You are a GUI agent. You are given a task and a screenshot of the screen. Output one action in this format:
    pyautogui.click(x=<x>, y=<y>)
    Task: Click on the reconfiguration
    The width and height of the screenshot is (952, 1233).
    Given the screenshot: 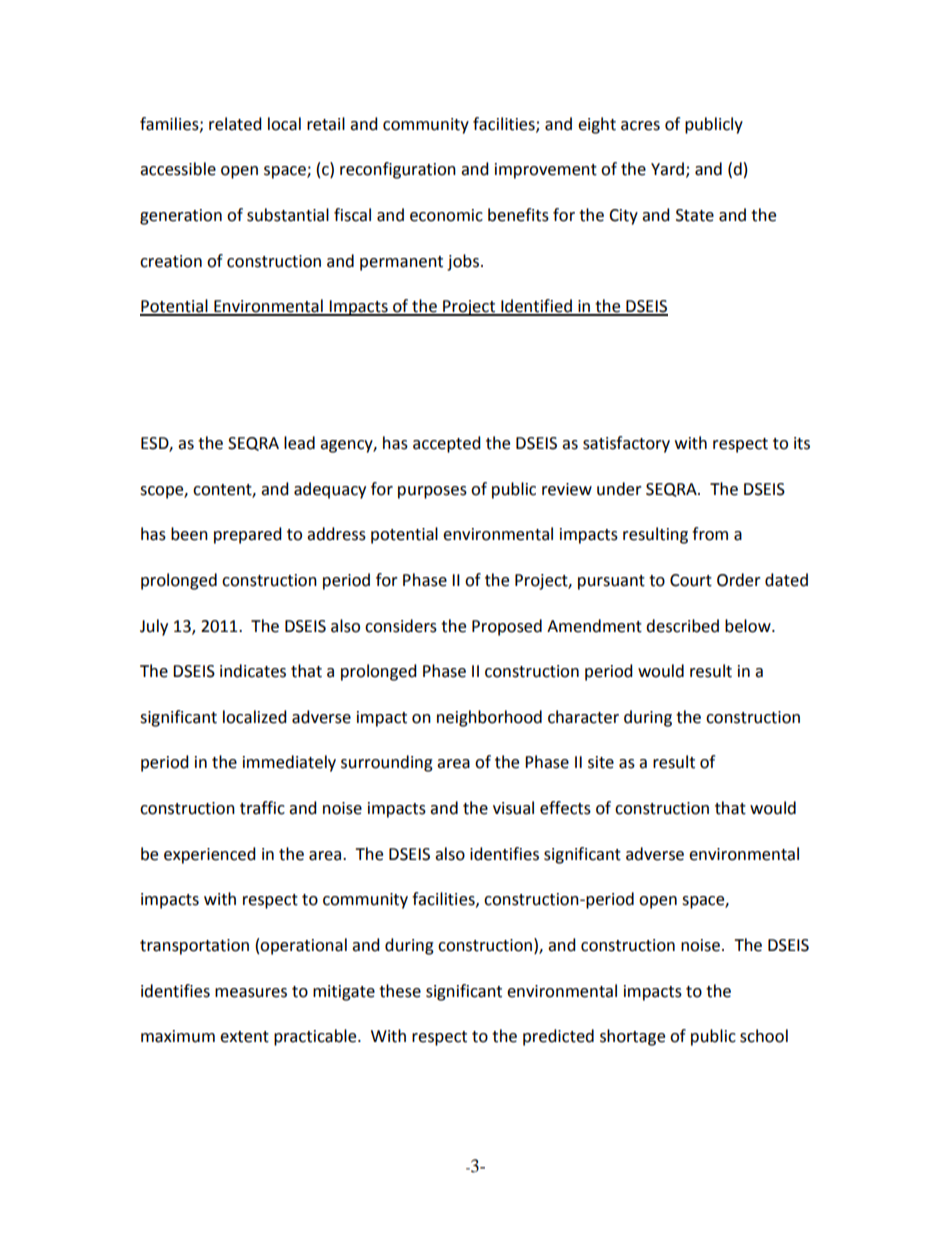 What is the action you would take?
    pyautogui.click(x=398, y=170)
